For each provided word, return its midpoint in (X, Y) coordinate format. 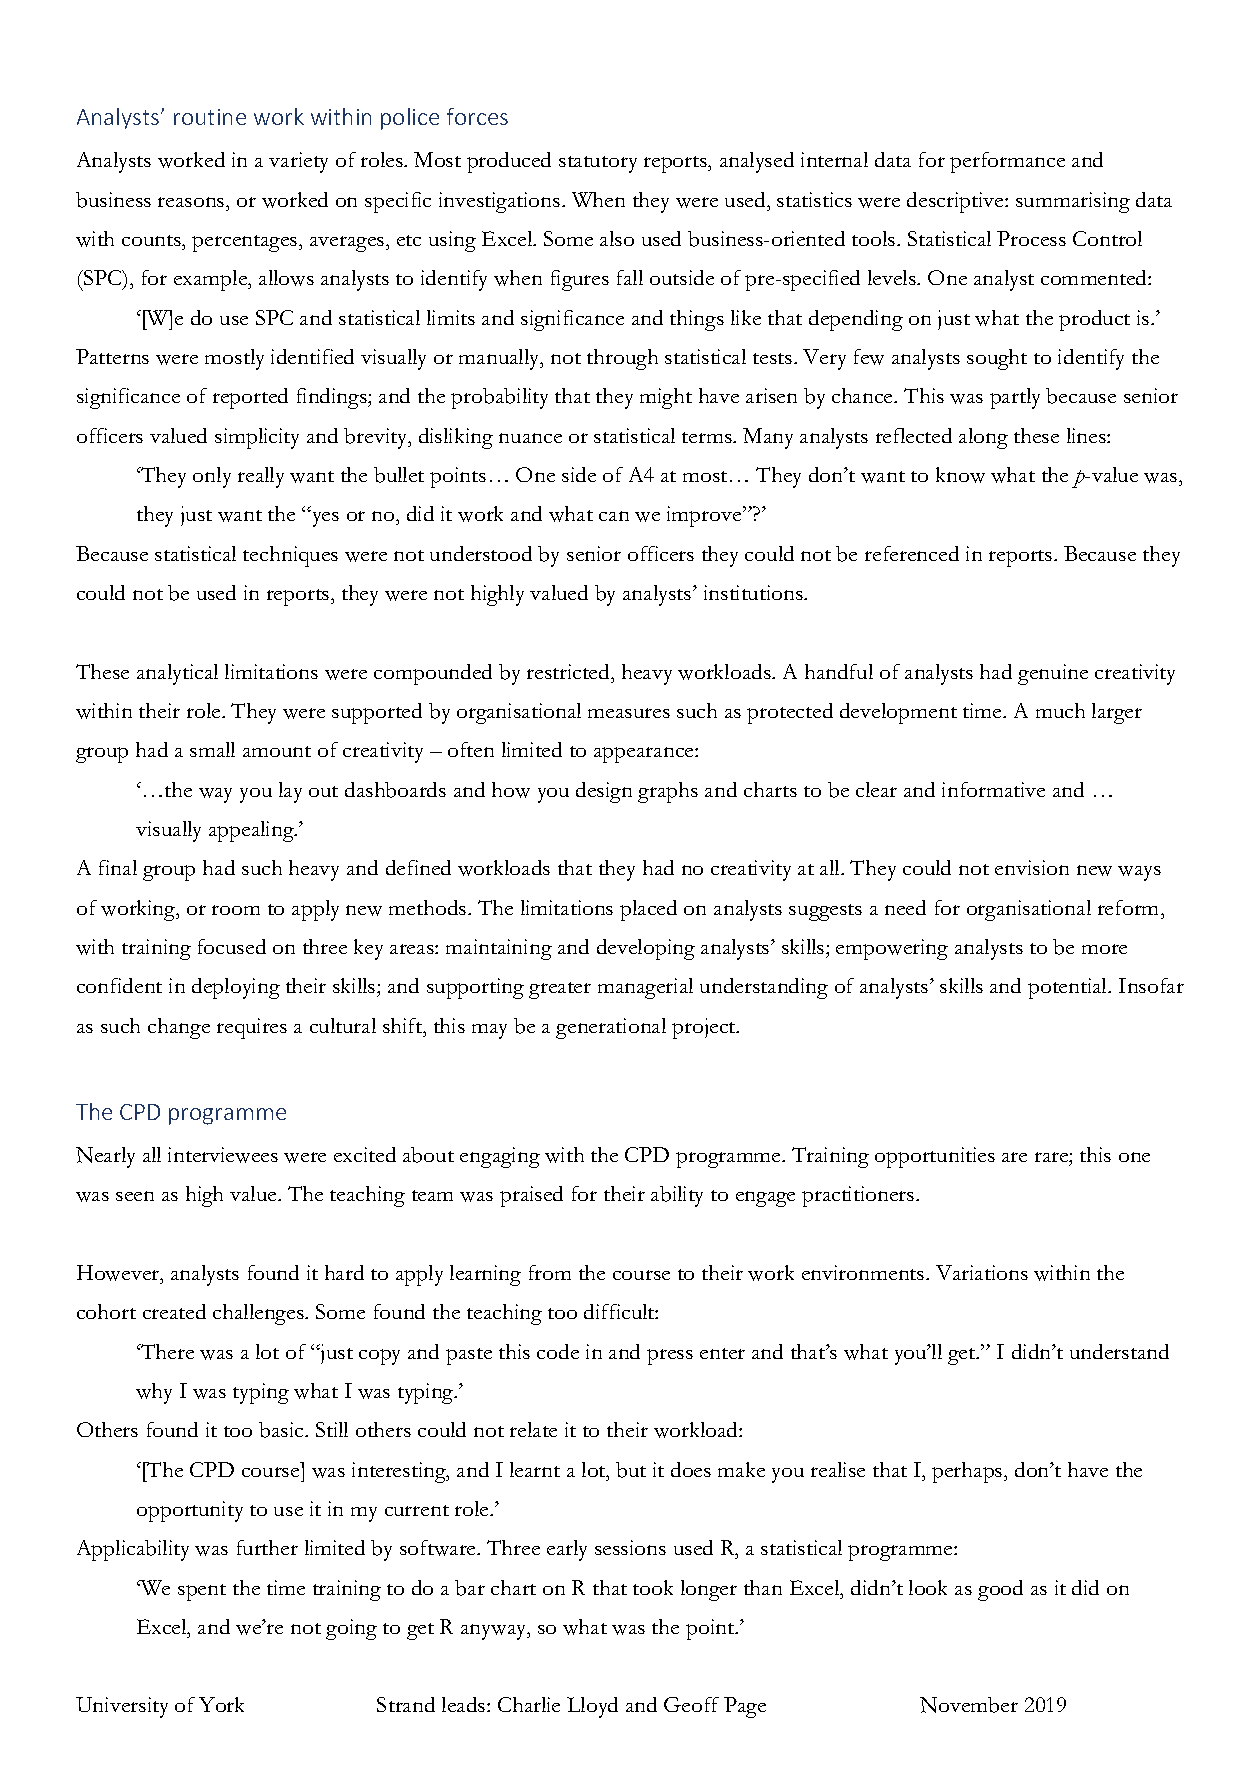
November (969, 1705)
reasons (192, 202)
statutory (598, 164)
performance (1007, 162)
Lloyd (592, 1707)
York (221, 1704)
